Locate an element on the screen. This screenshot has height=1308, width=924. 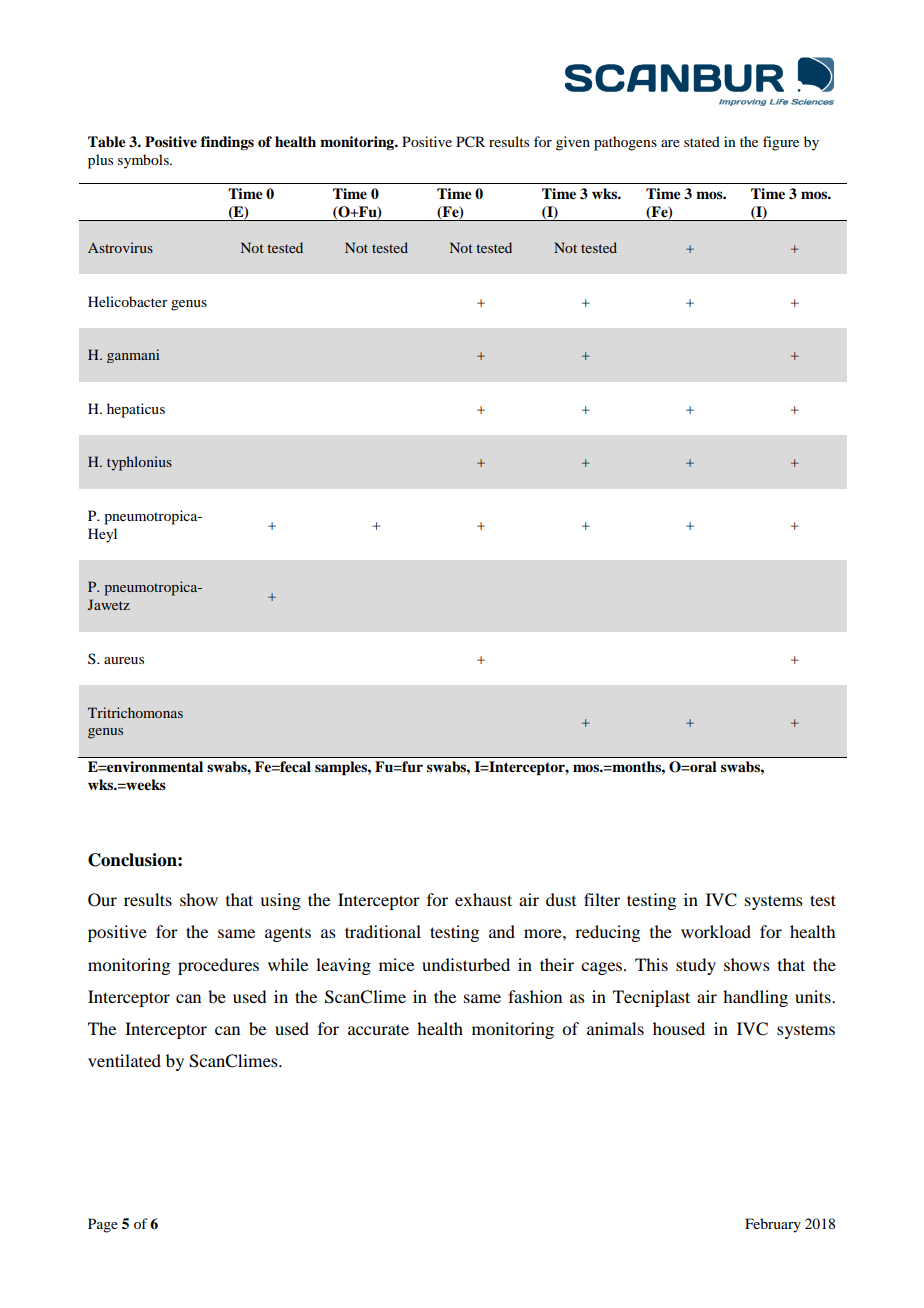
figure is located at coordinates (781, 143).
